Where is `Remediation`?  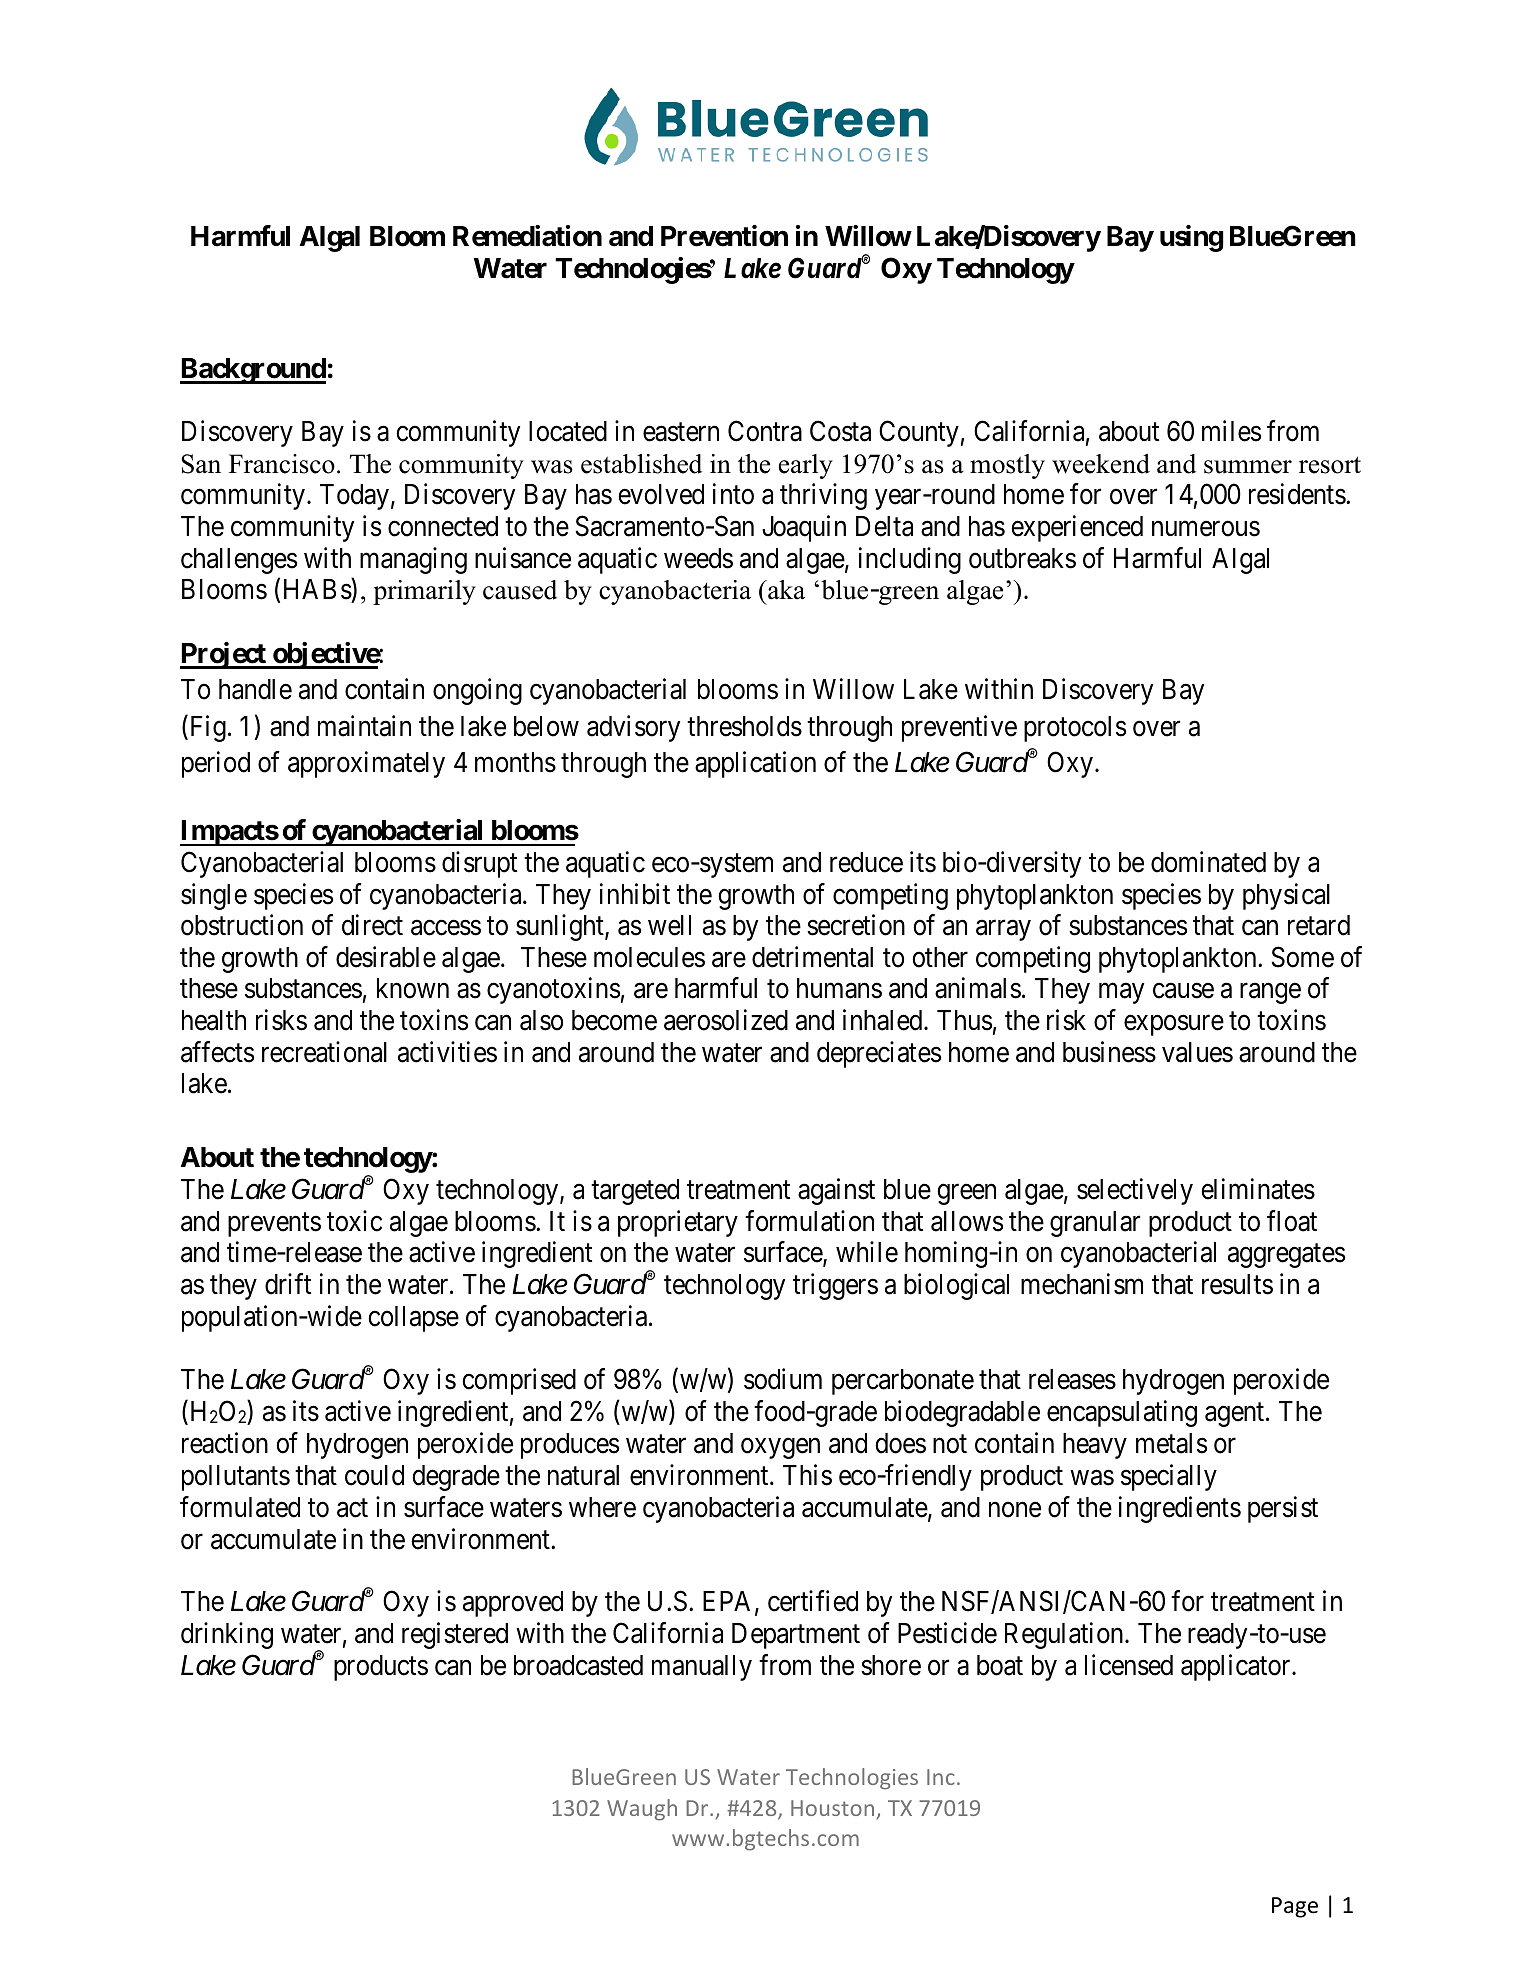 Remediation is located at coordinates (527, 236).
